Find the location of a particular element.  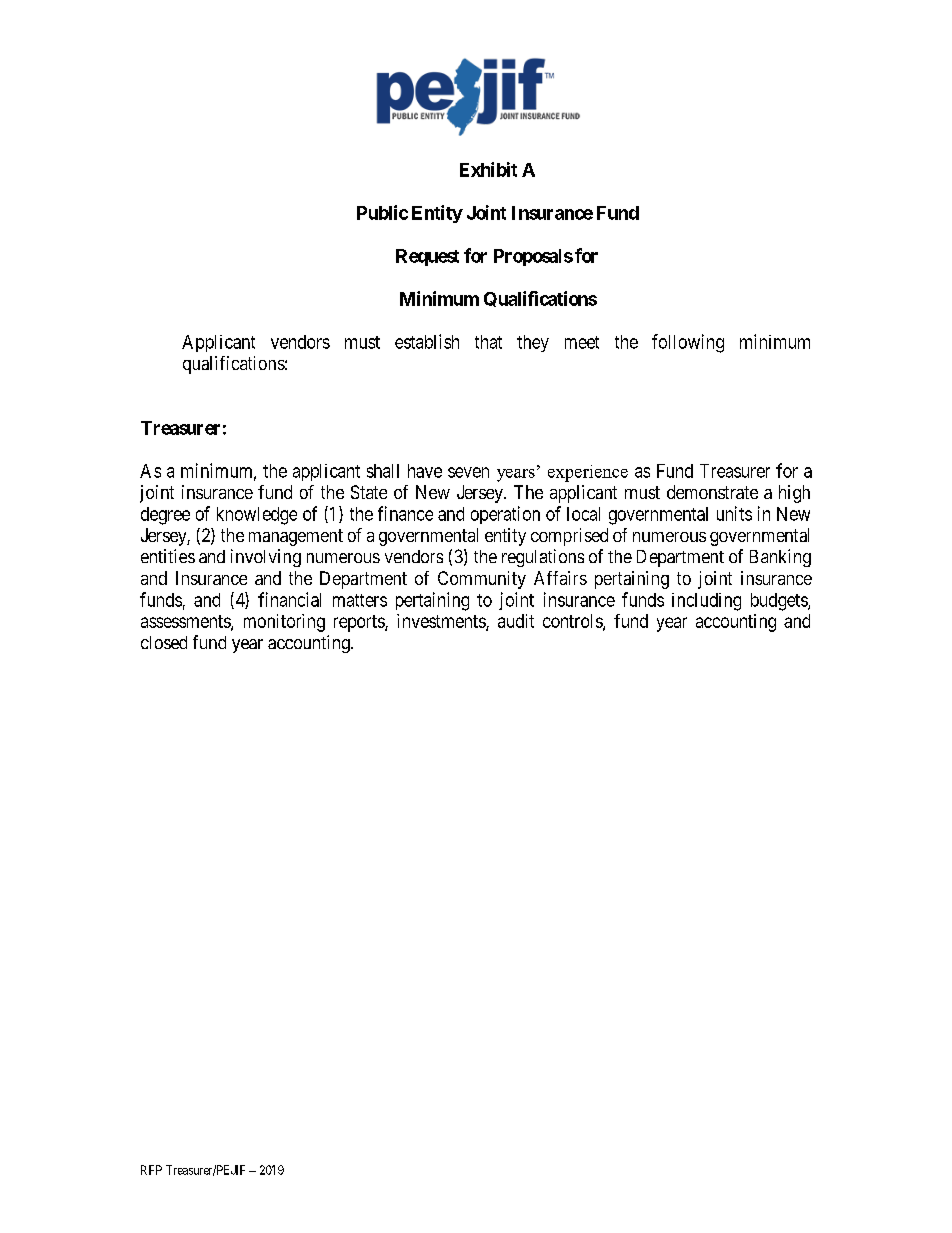

including is located at coordinates (706, 602).
